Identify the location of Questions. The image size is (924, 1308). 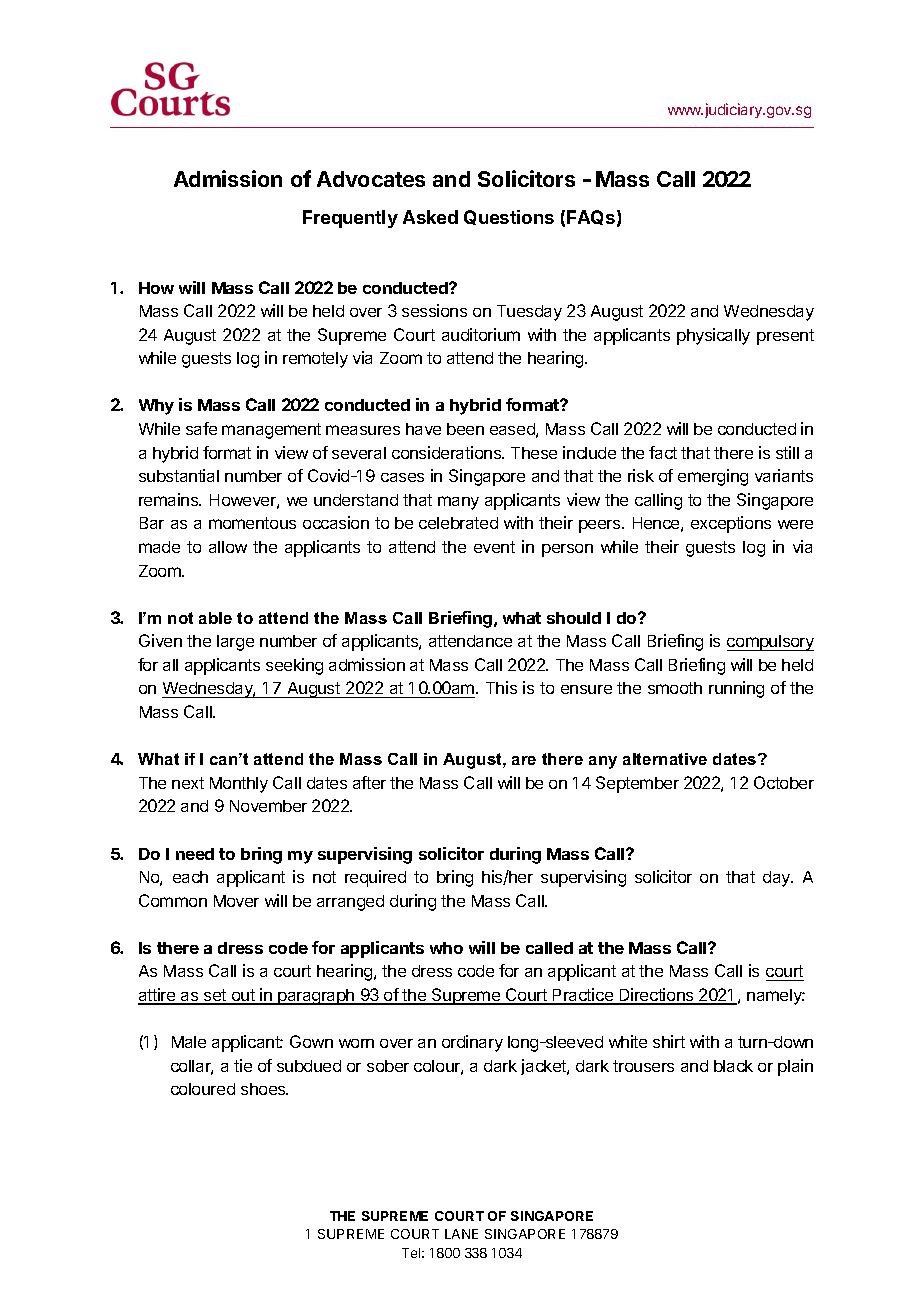
(509, 217).
